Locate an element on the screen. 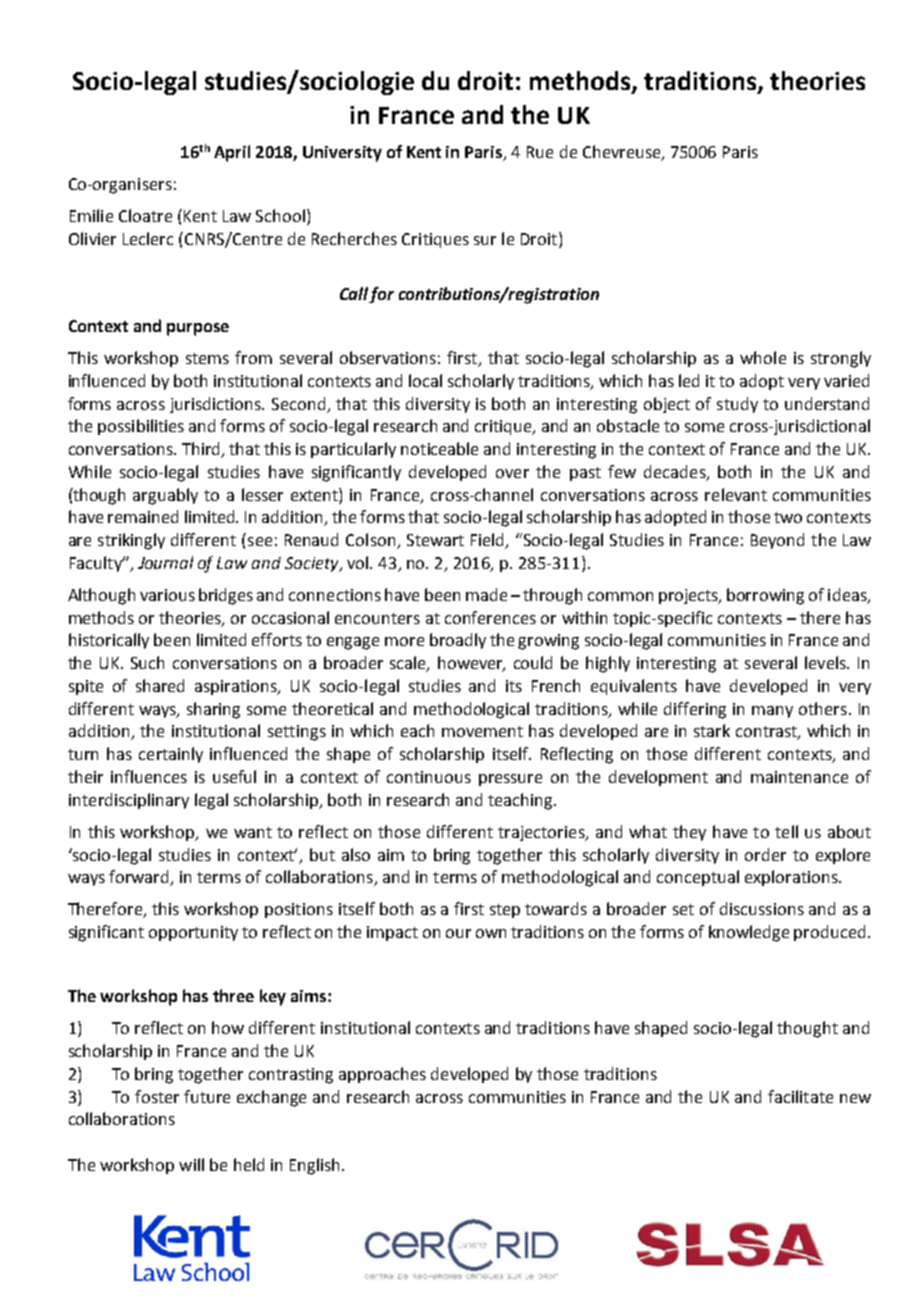 The width and height of the screenshot is (924, 1308). forward is located at coordinates (140, 878).
